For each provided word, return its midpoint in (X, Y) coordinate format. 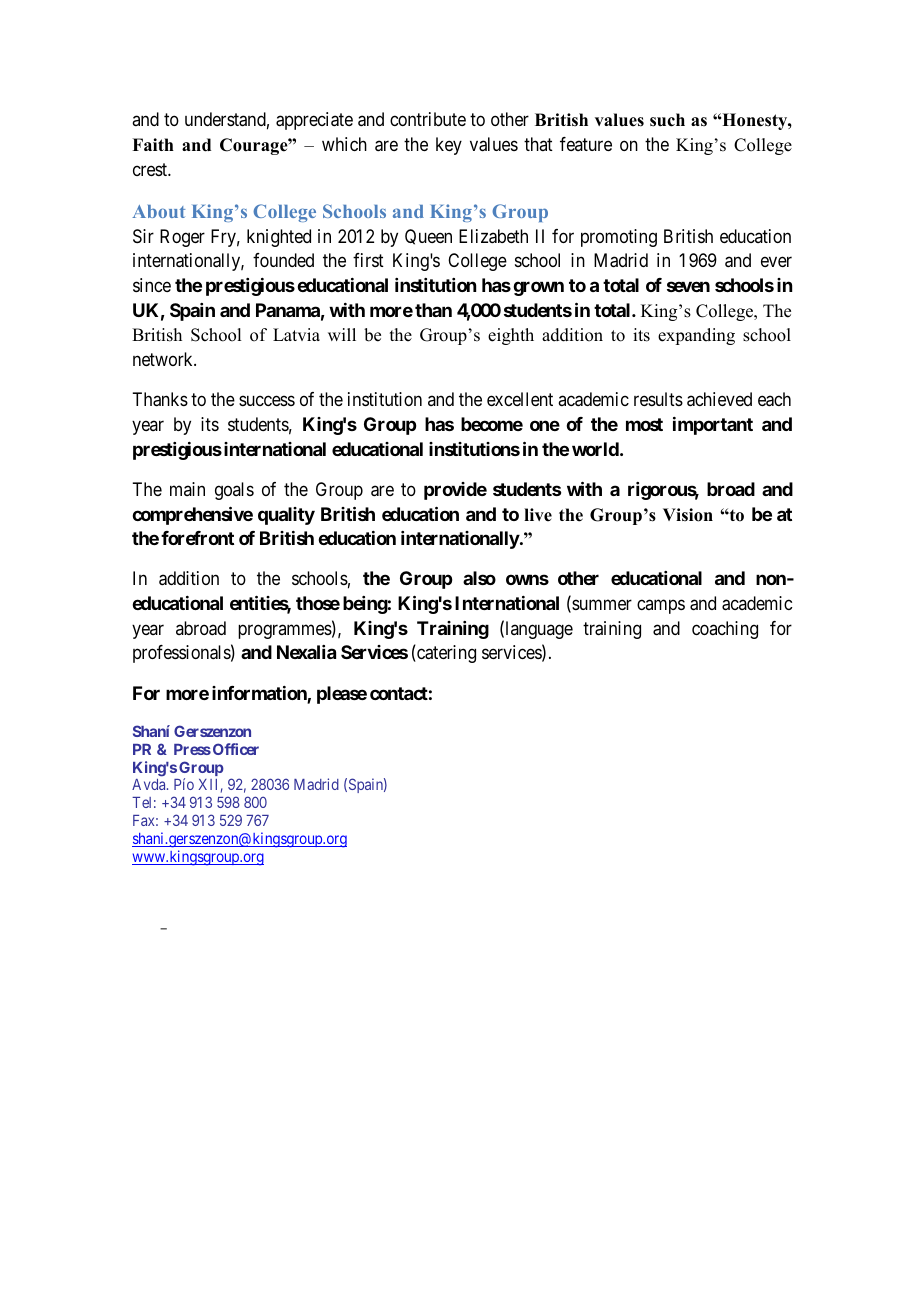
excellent (520, 399)
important (713, 426)
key (449, 146)
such (667, 120)
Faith (153, 144)
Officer (236, 749)
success (267, 401)
